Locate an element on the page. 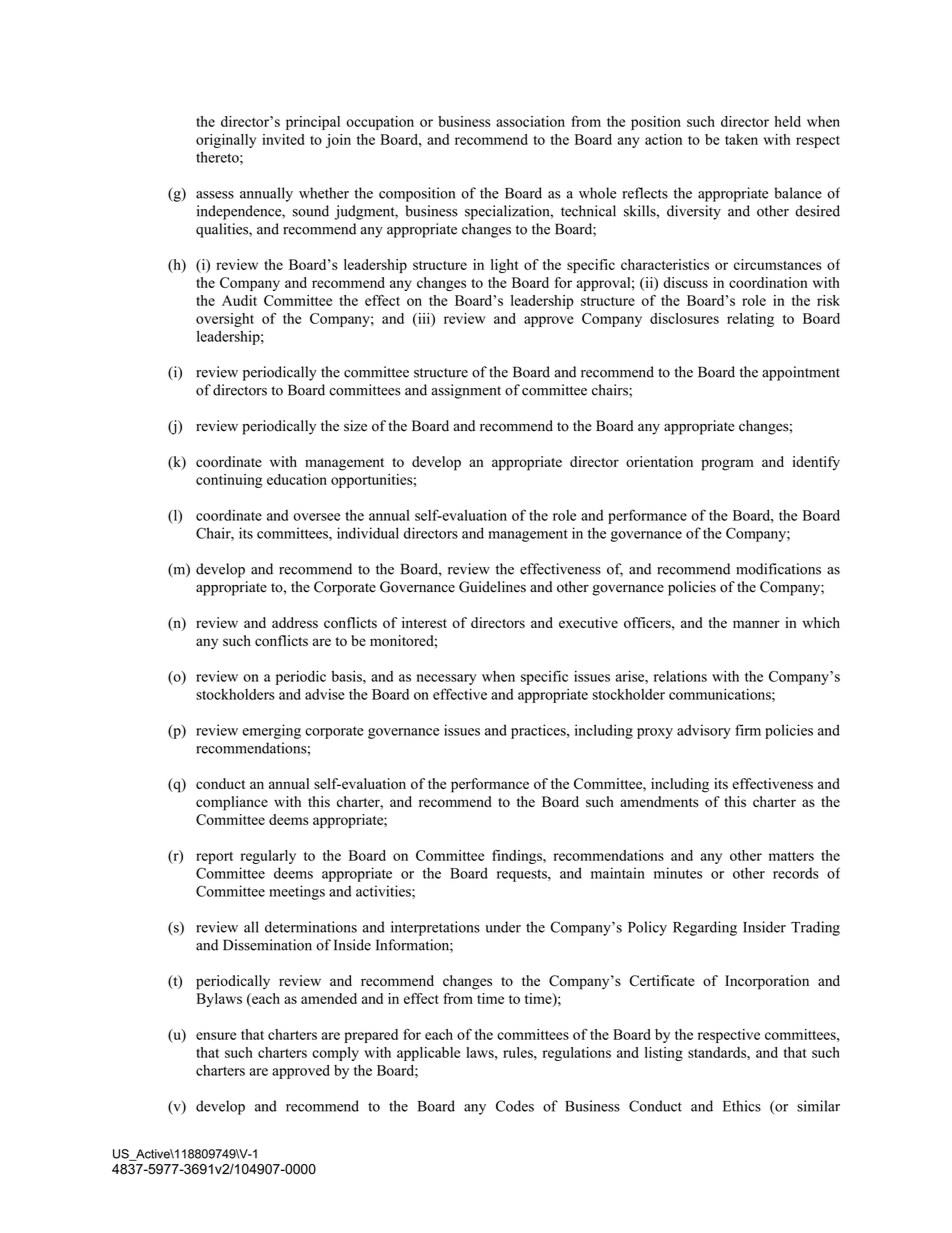  taken is located at coordinates (741, 139).
